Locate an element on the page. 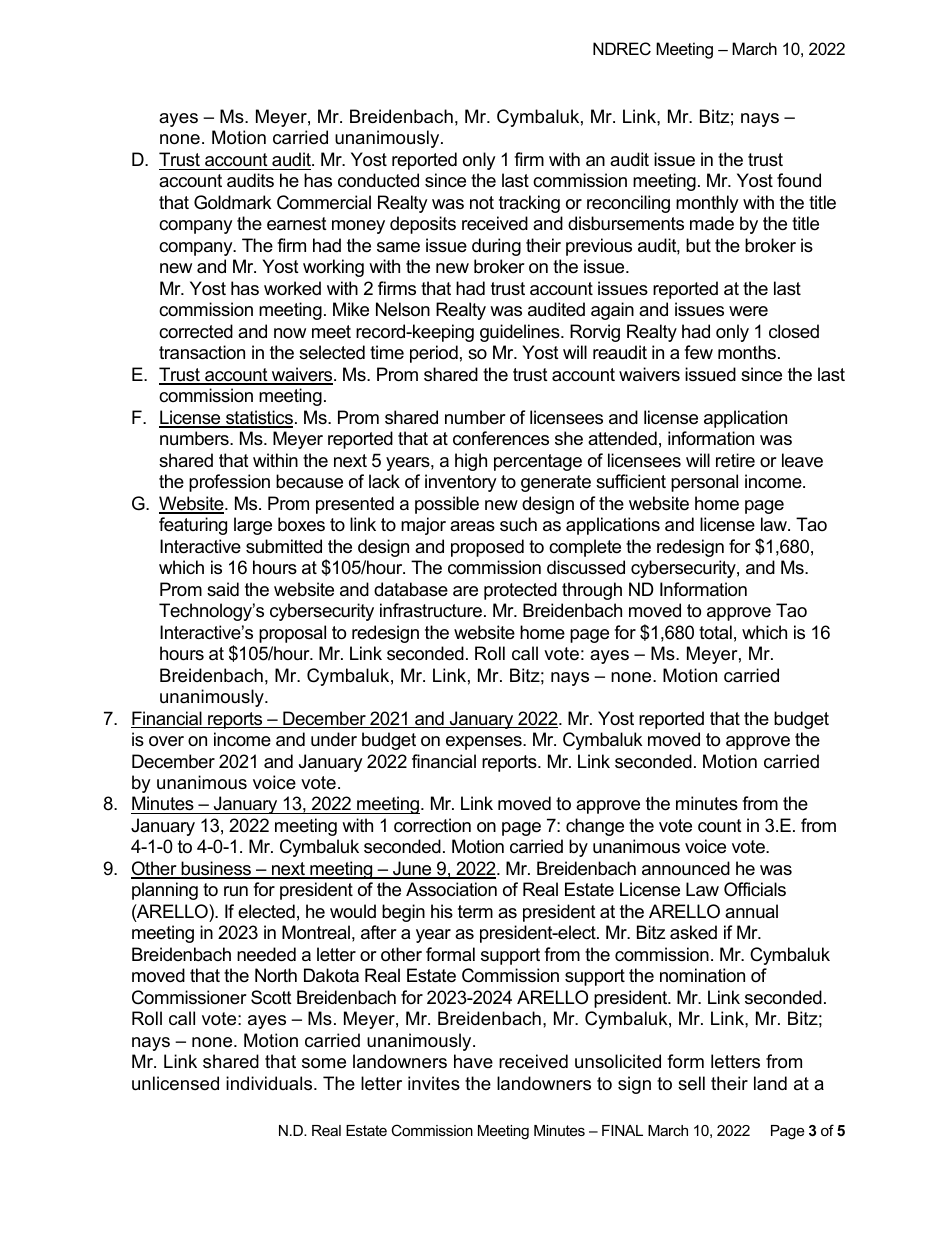 The width and height of the image is (952, 1233). individuals is located at coordinates (270, 1083).
